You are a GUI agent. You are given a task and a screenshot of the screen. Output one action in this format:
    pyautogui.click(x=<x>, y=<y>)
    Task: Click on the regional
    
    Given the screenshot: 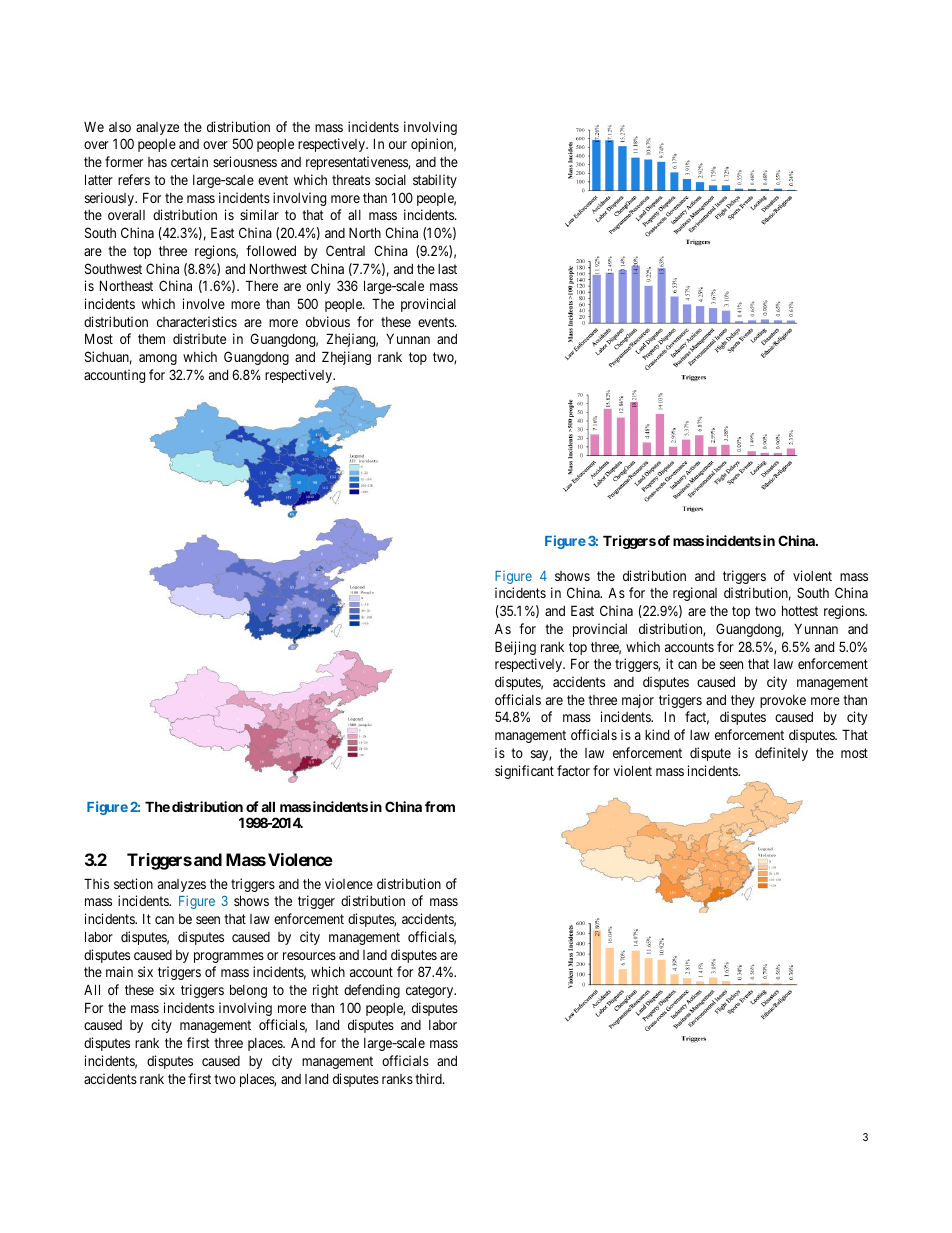 What is the action you would take?
    pyautogui.click(x=695, y=594)
